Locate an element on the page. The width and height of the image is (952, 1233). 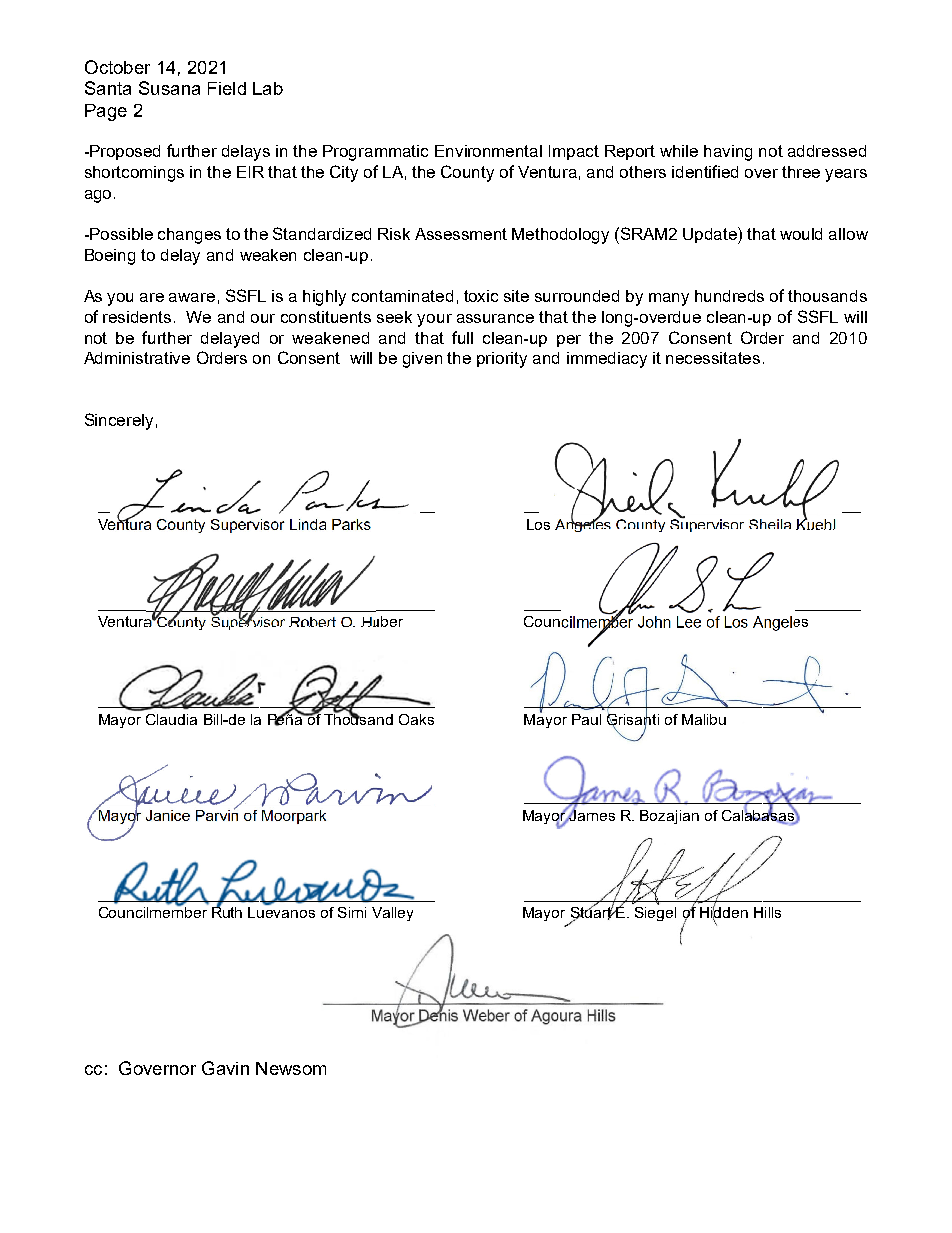
full is located at coordinates (462, 337).
